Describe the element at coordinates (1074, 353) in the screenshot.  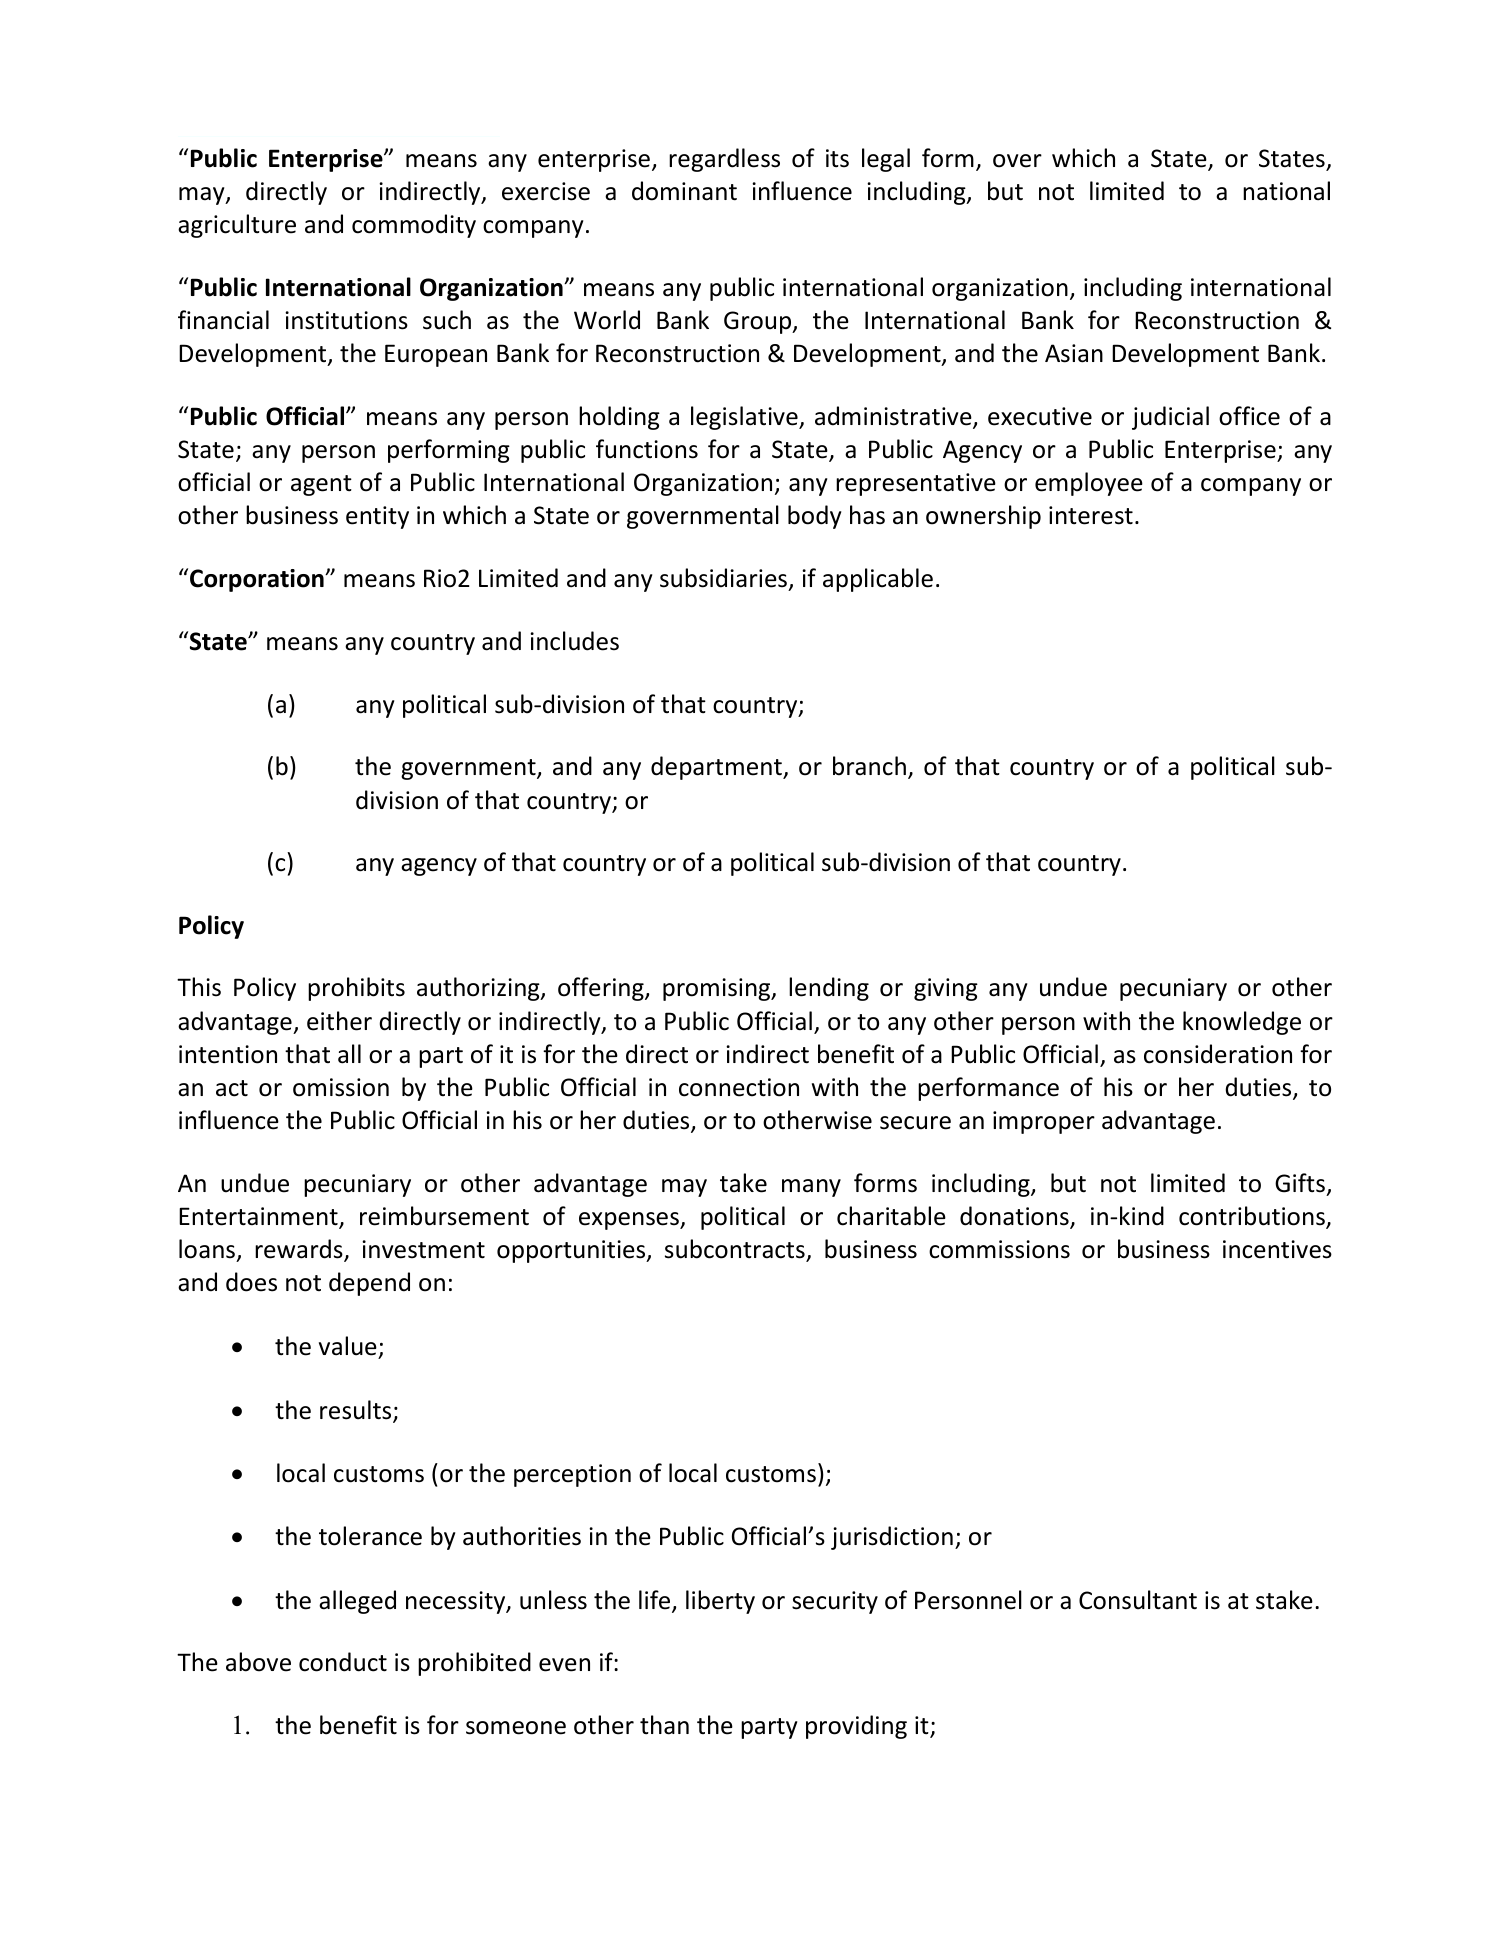
I see `Asian` at that location.
